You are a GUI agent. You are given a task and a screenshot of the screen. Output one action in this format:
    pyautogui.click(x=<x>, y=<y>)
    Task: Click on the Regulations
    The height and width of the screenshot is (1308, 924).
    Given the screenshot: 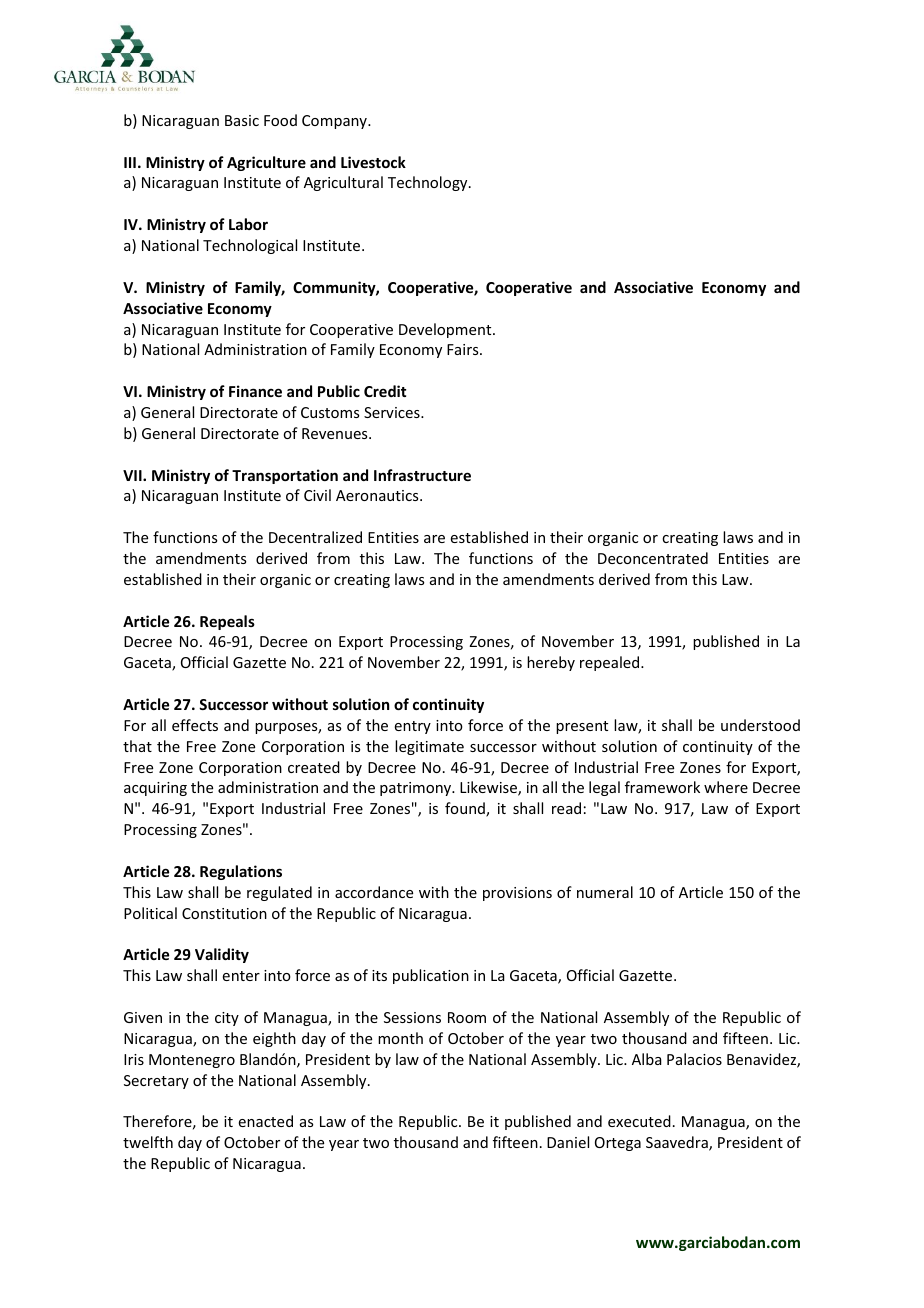 What is the action you would take?
    pyautogui.click(x=241, y=872)
